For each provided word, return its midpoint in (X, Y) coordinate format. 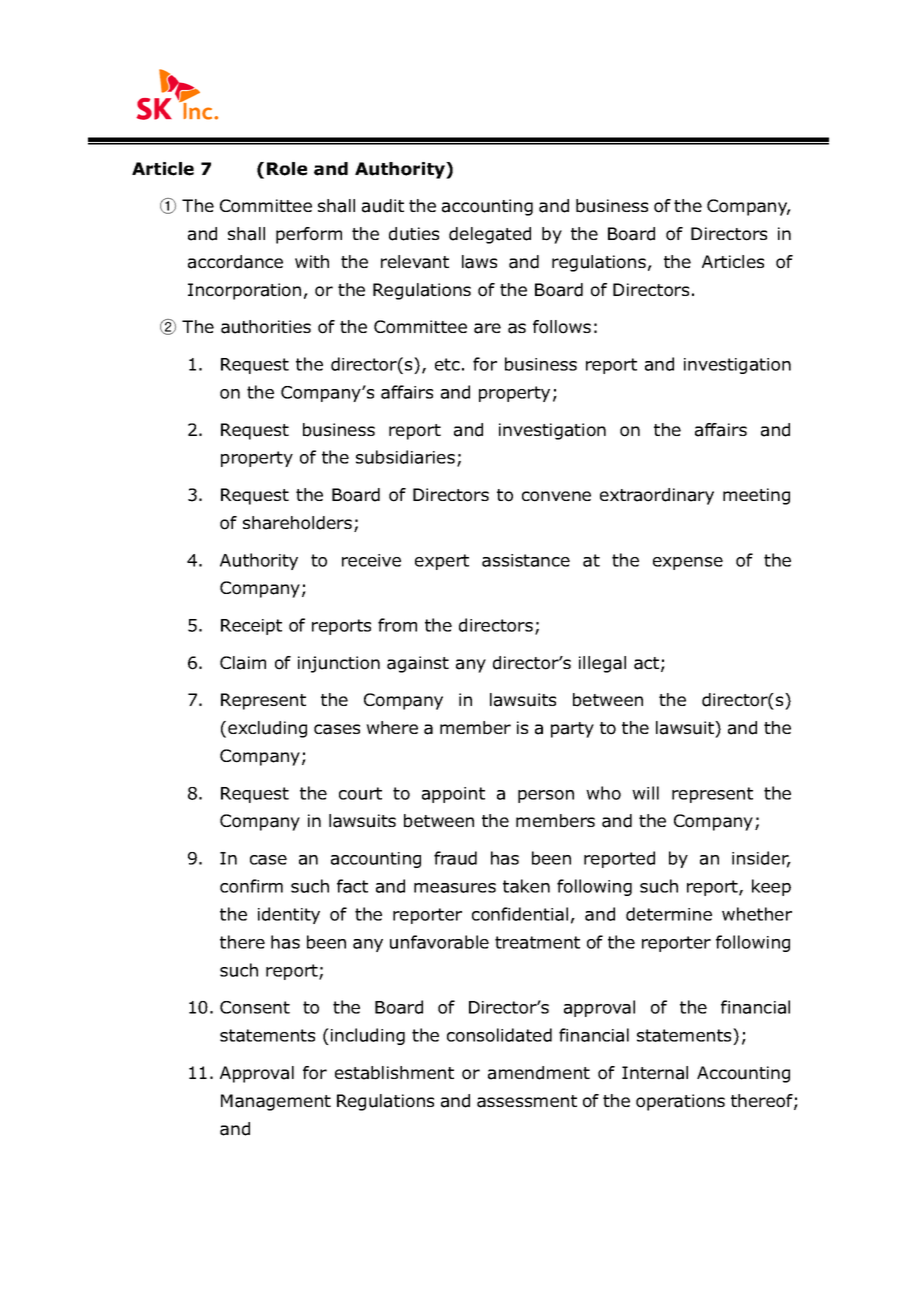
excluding (267, 729)
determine (669, 914)
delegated (490, 235)
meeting (756, 496)
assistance (526, 560)
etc (447, 364)
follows (562, 327)
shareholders (297, 523)
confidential (520, 914)
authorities (266, 327)
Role (287, 169)
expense (688, 563)
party (572, 730)
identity (289, 915)
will (645, 793)
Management (276, 1102)
